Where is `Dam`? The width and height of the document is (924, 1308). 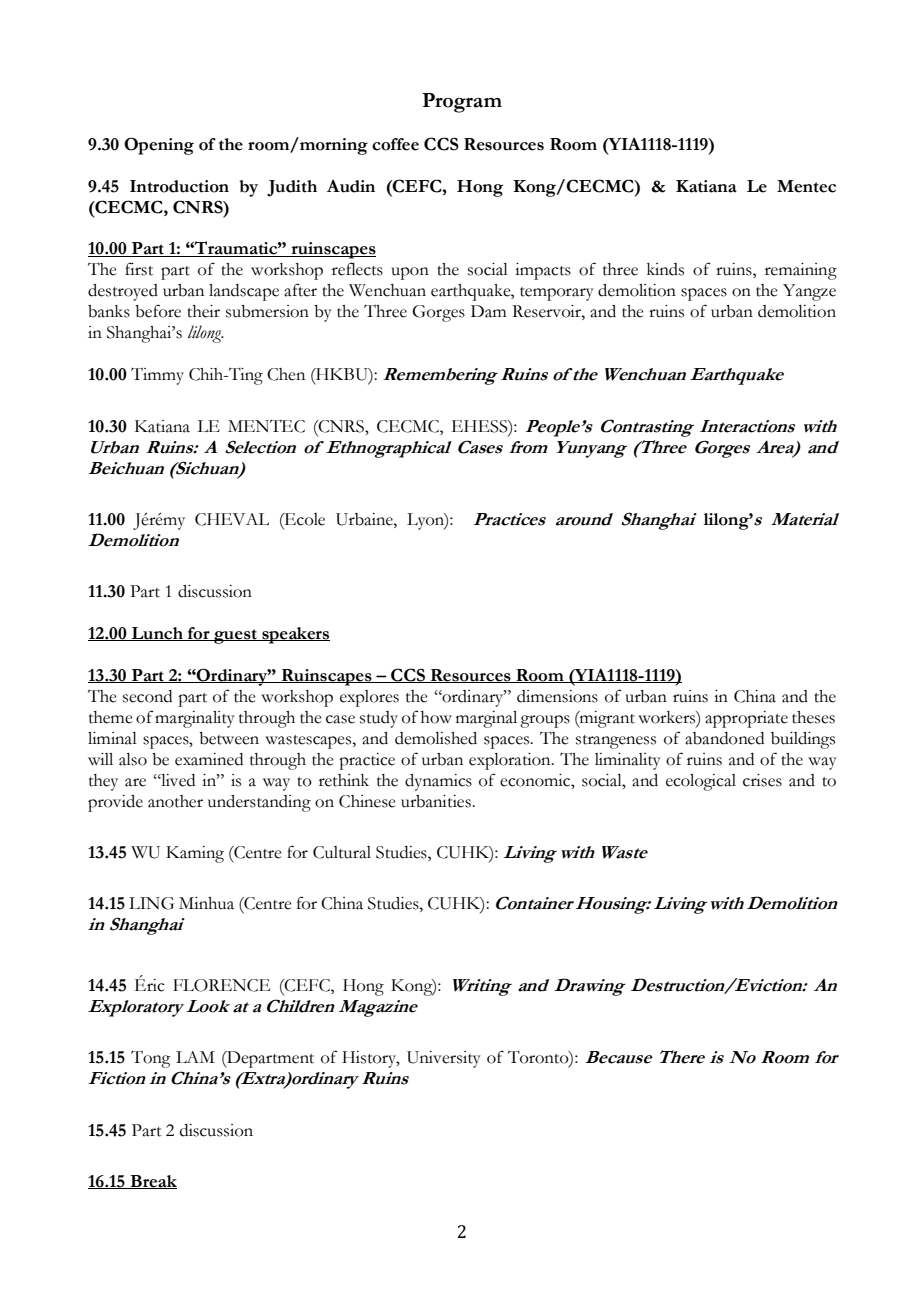
Dam is located at coordinates (488, 311).
